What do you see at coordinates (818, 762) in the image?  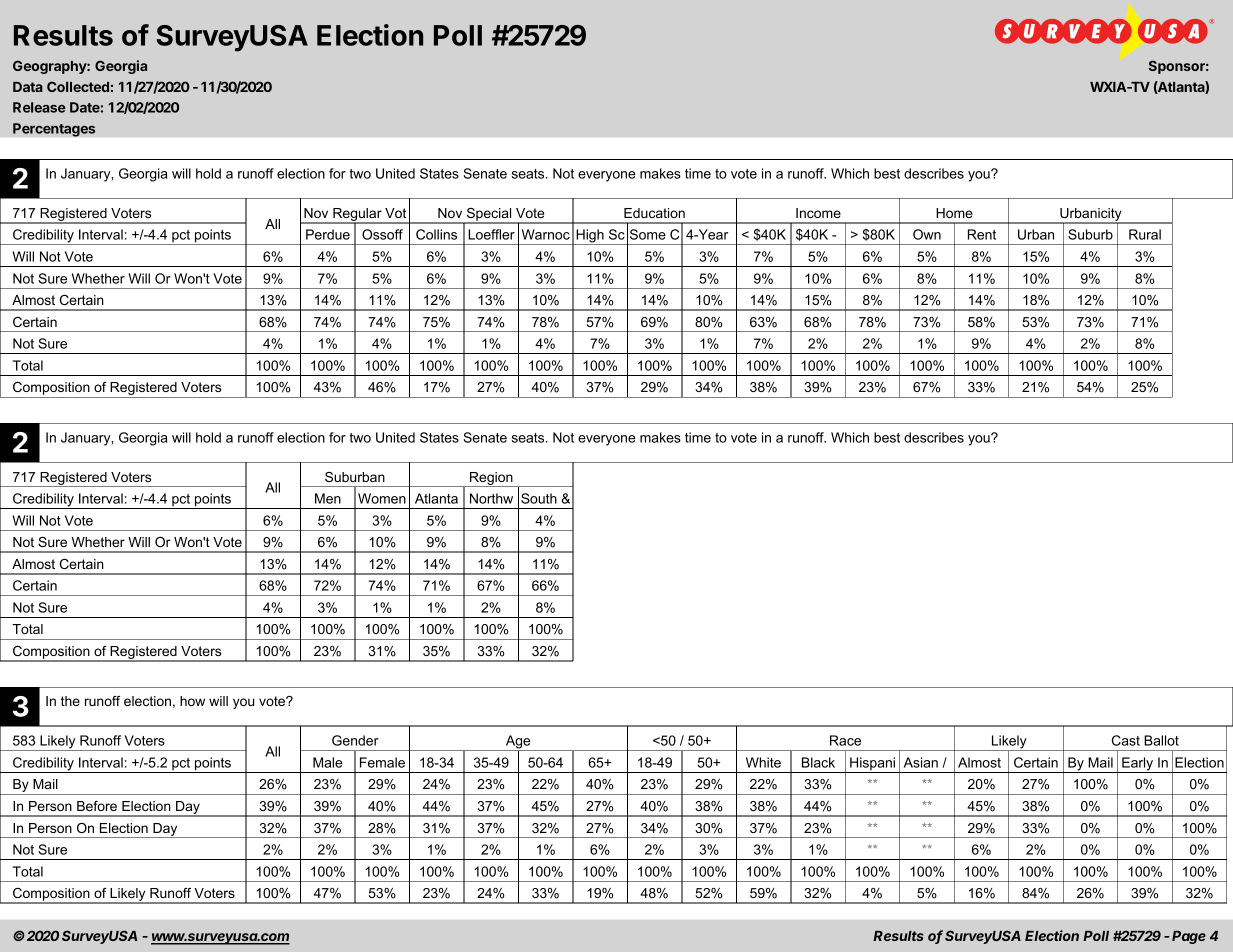 I see `Black` at bounding box center [818, 762].
